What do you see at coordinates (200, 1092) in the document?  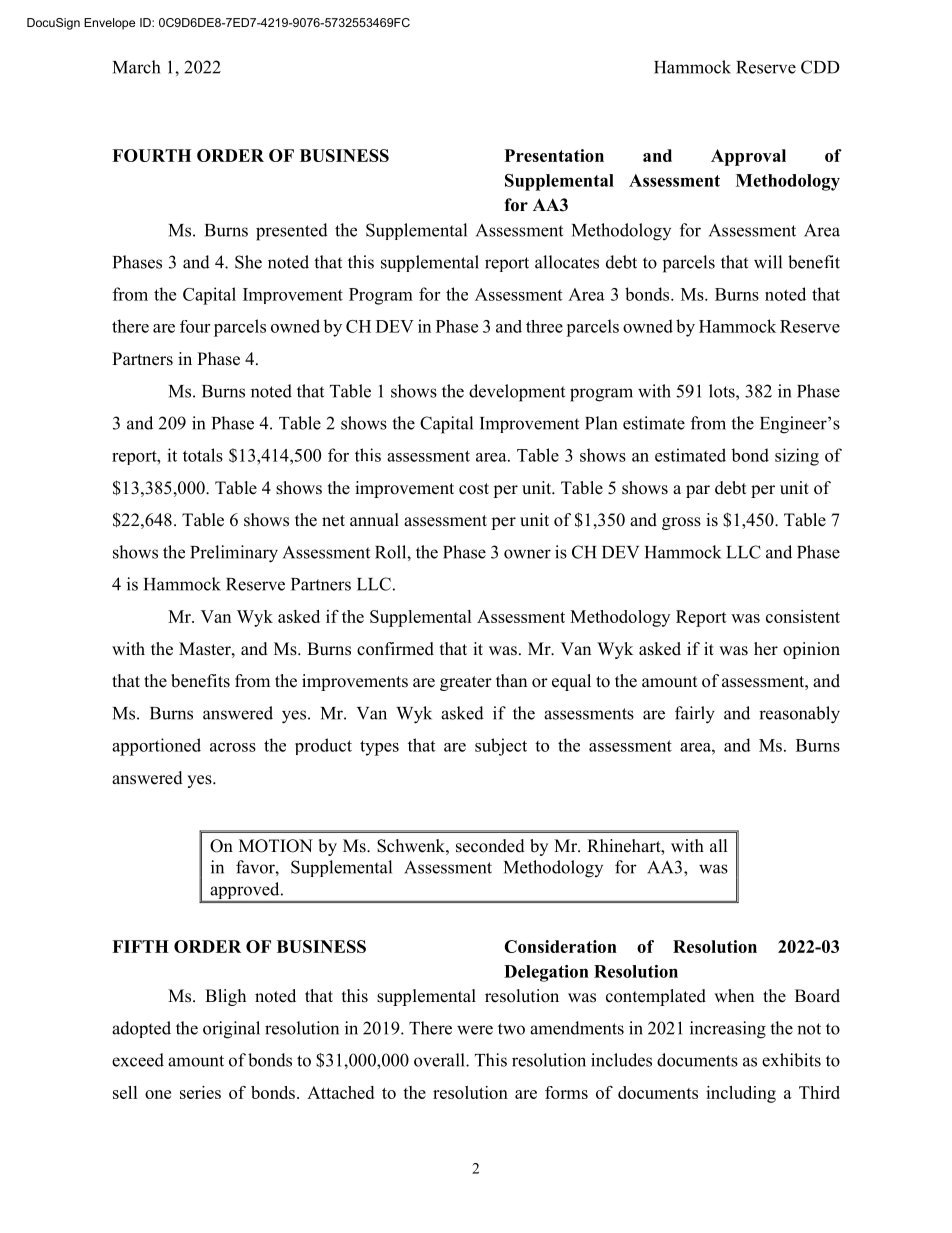 I see `series` at bounding box center [200, 1092].
